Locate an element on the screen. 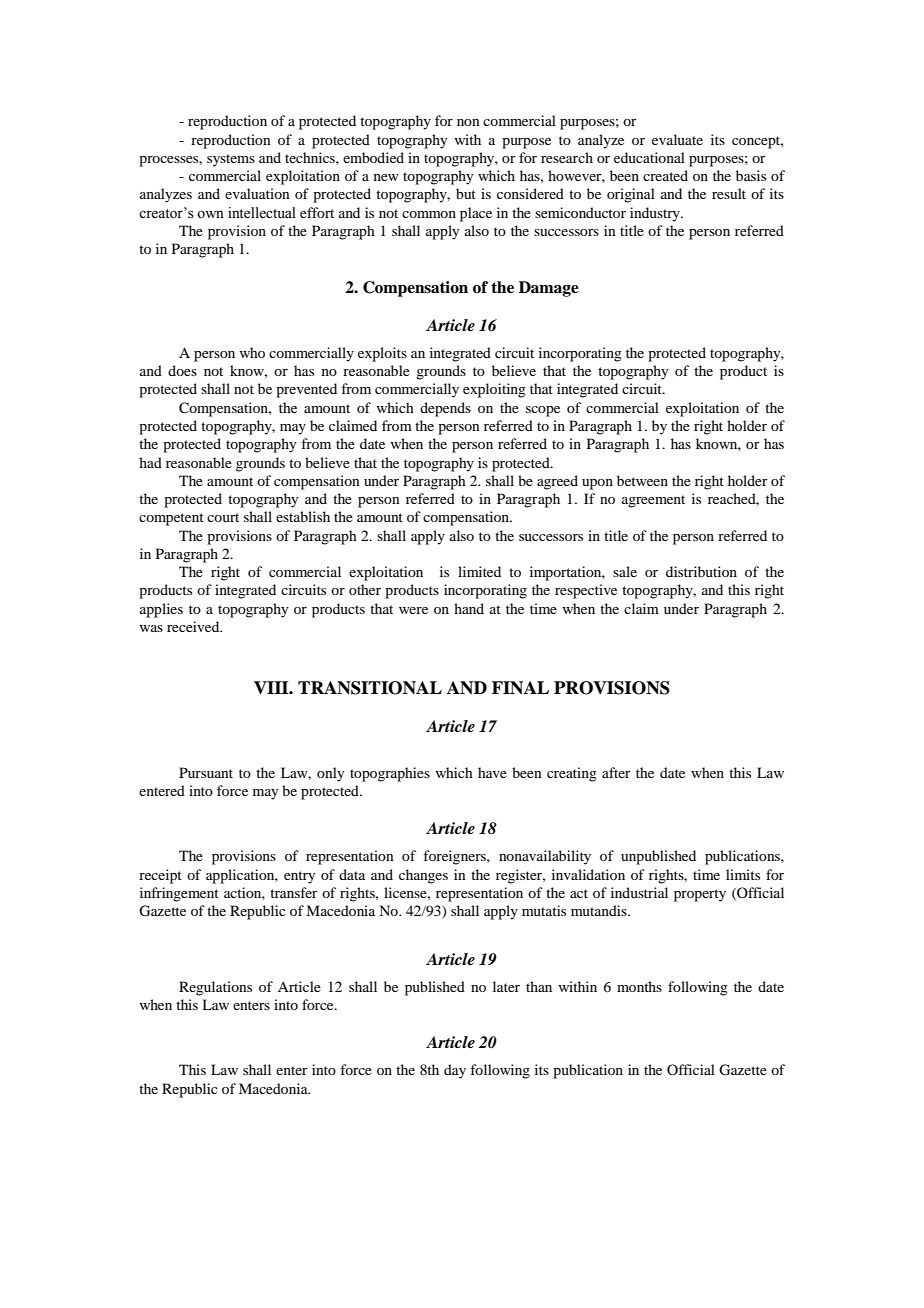 Image resolution: width=924 pixels, height=1308 pixels. Pursuant is located at coordinates (206, 772).
